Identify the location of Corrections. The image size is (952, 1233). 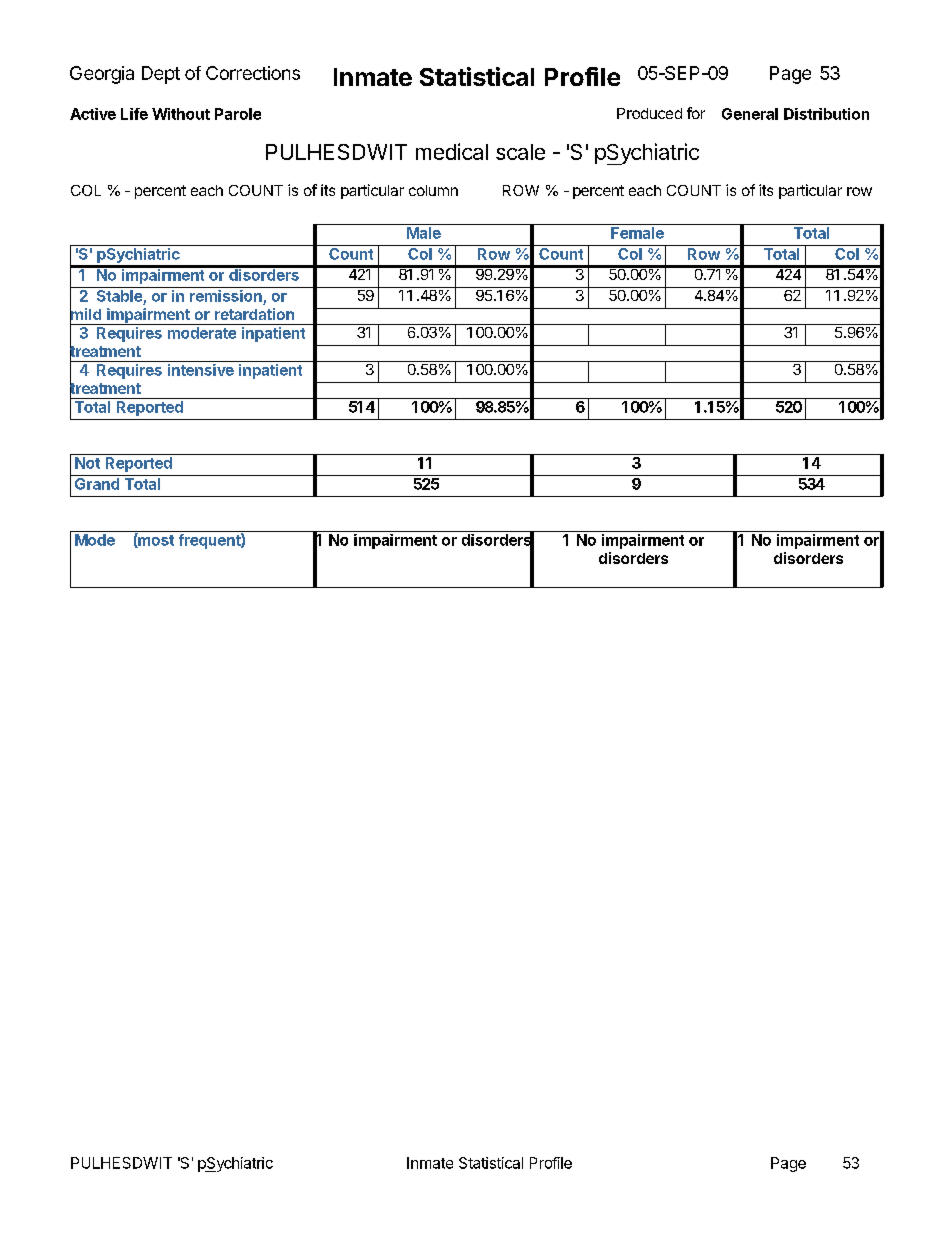
(253, 73).
